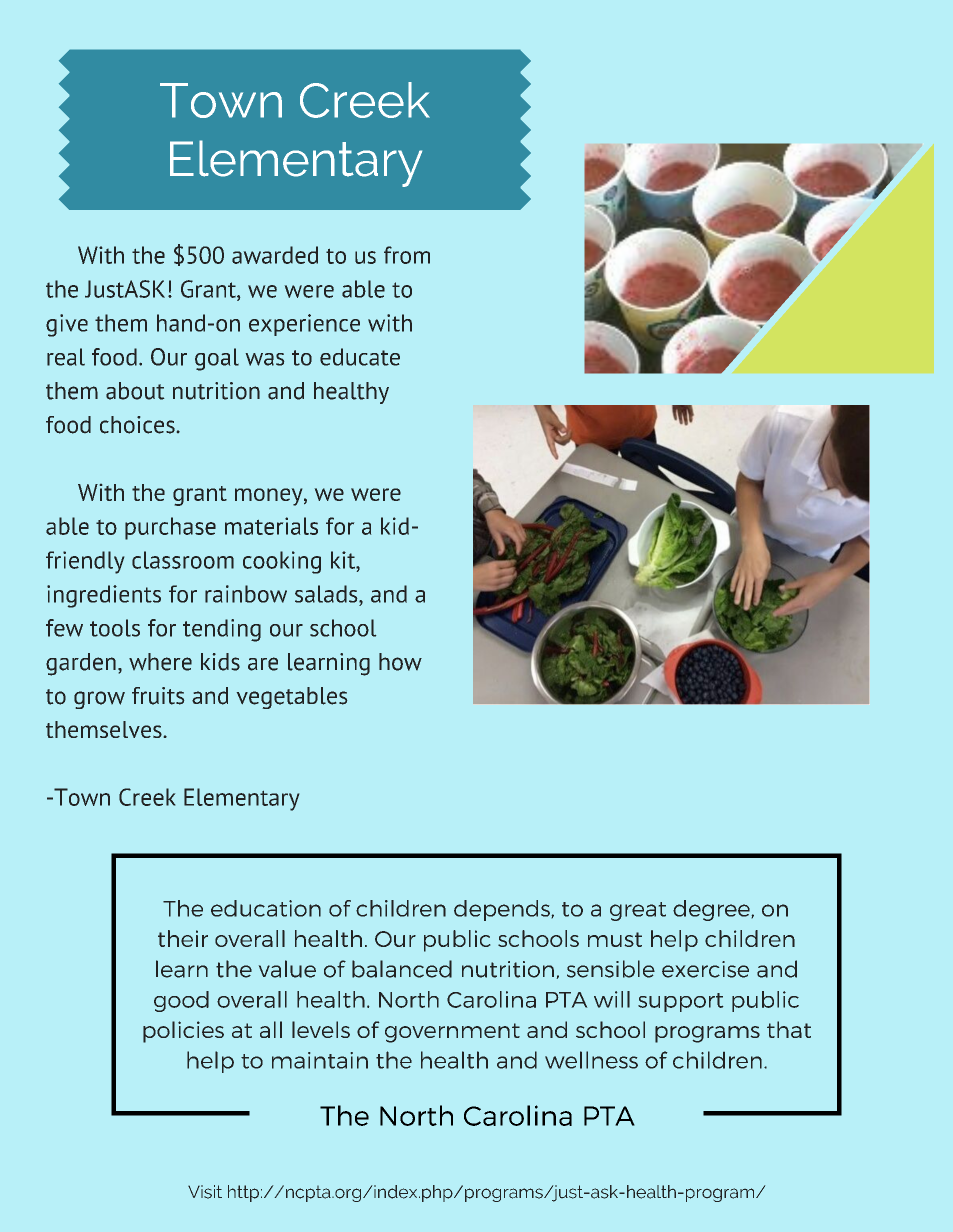  I want to click on degree, so click(711, 910).
